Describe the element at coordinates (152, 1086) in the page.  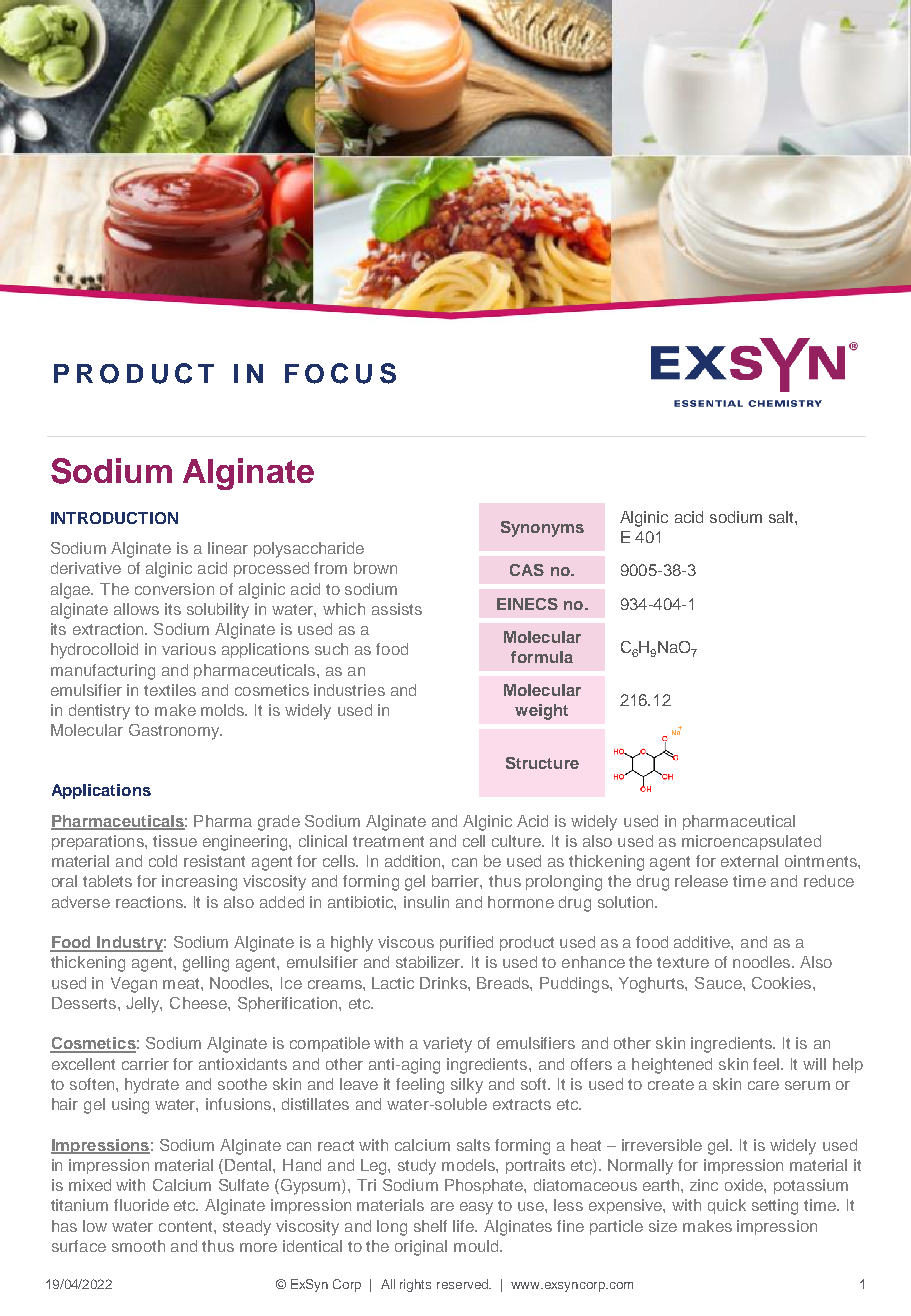
I see `hydrate` at that location.
